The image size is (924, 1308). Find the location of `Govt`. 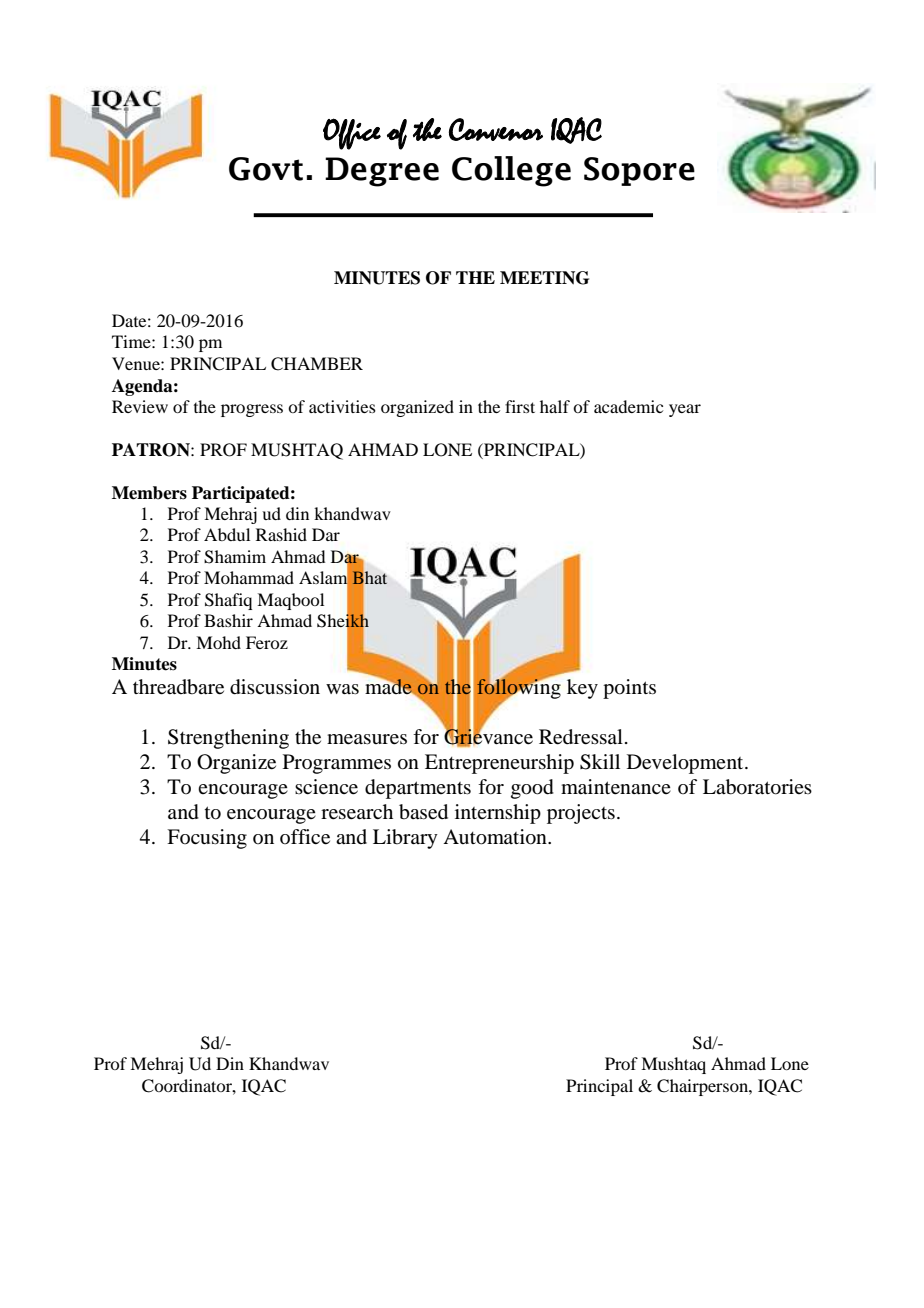

Govt is located at coordinates (266, 169).
